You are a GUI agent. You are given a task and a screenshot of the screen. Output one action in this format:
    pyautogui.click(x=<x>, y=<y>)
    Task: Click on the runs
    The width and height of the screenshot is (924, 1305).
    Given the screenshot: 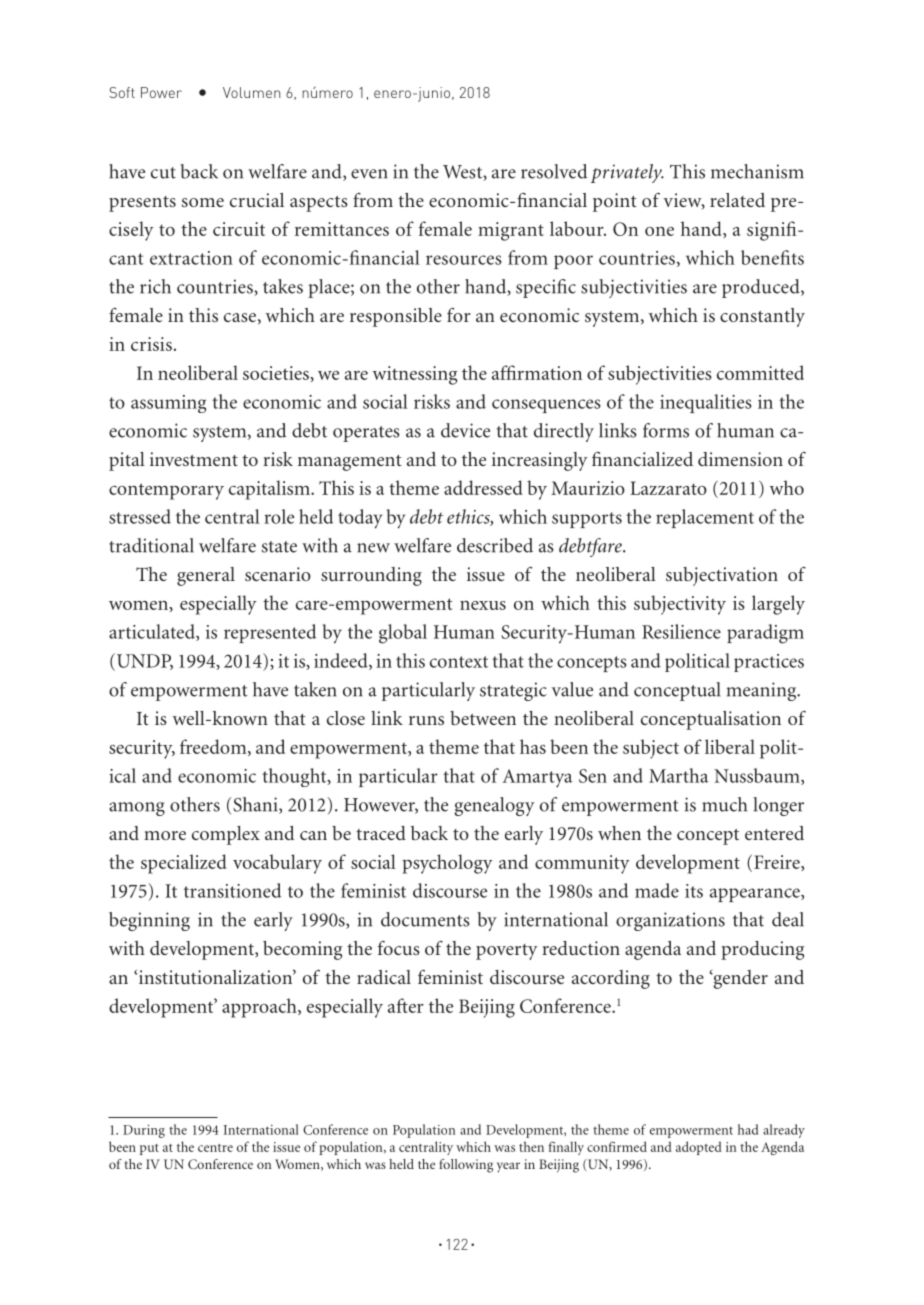 What is the action you would take?
    pyautogui.click(x=426, y=720)
